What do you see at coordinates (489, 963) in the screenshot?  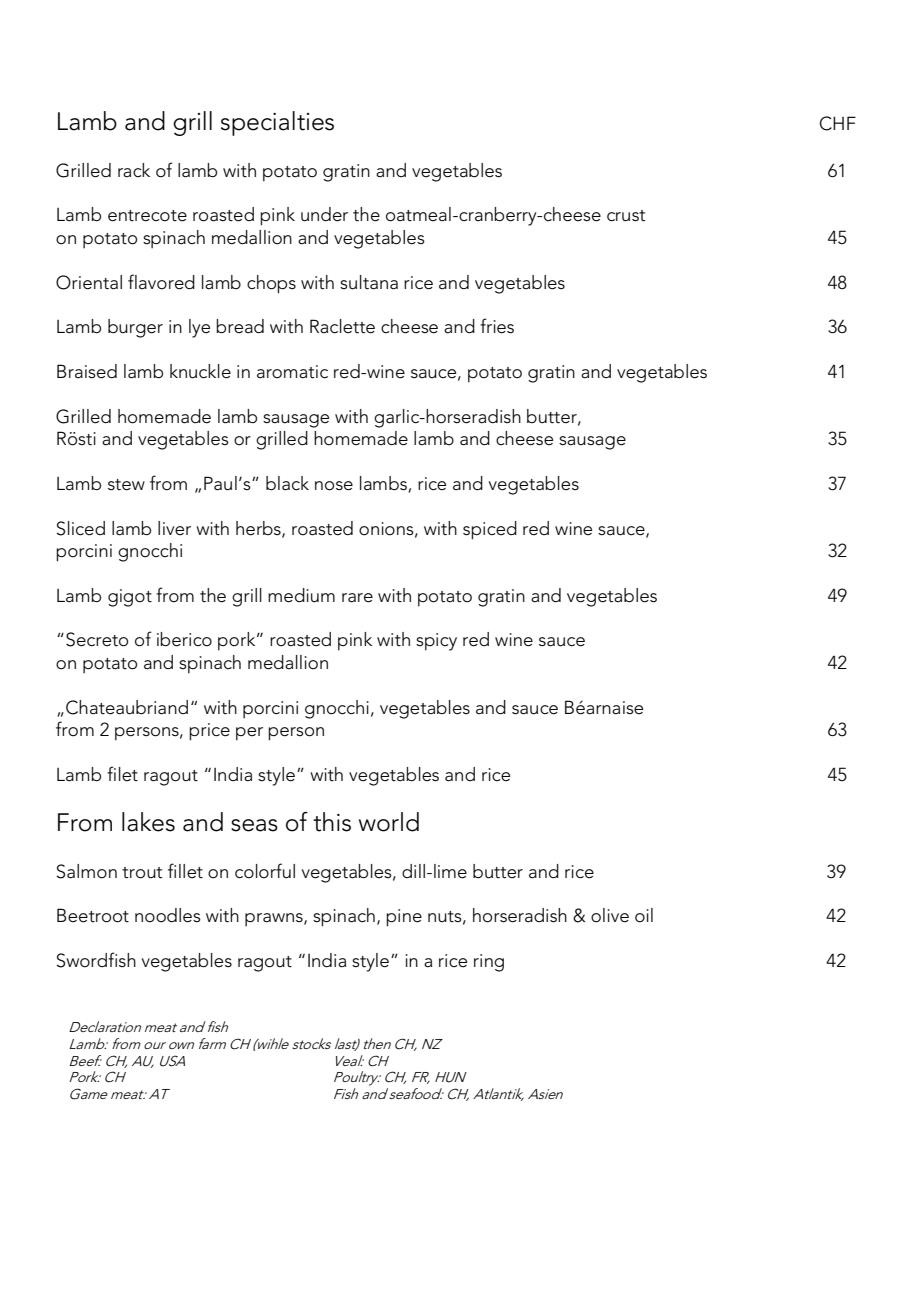 I see `ring` at bounding box center [489, 963].
